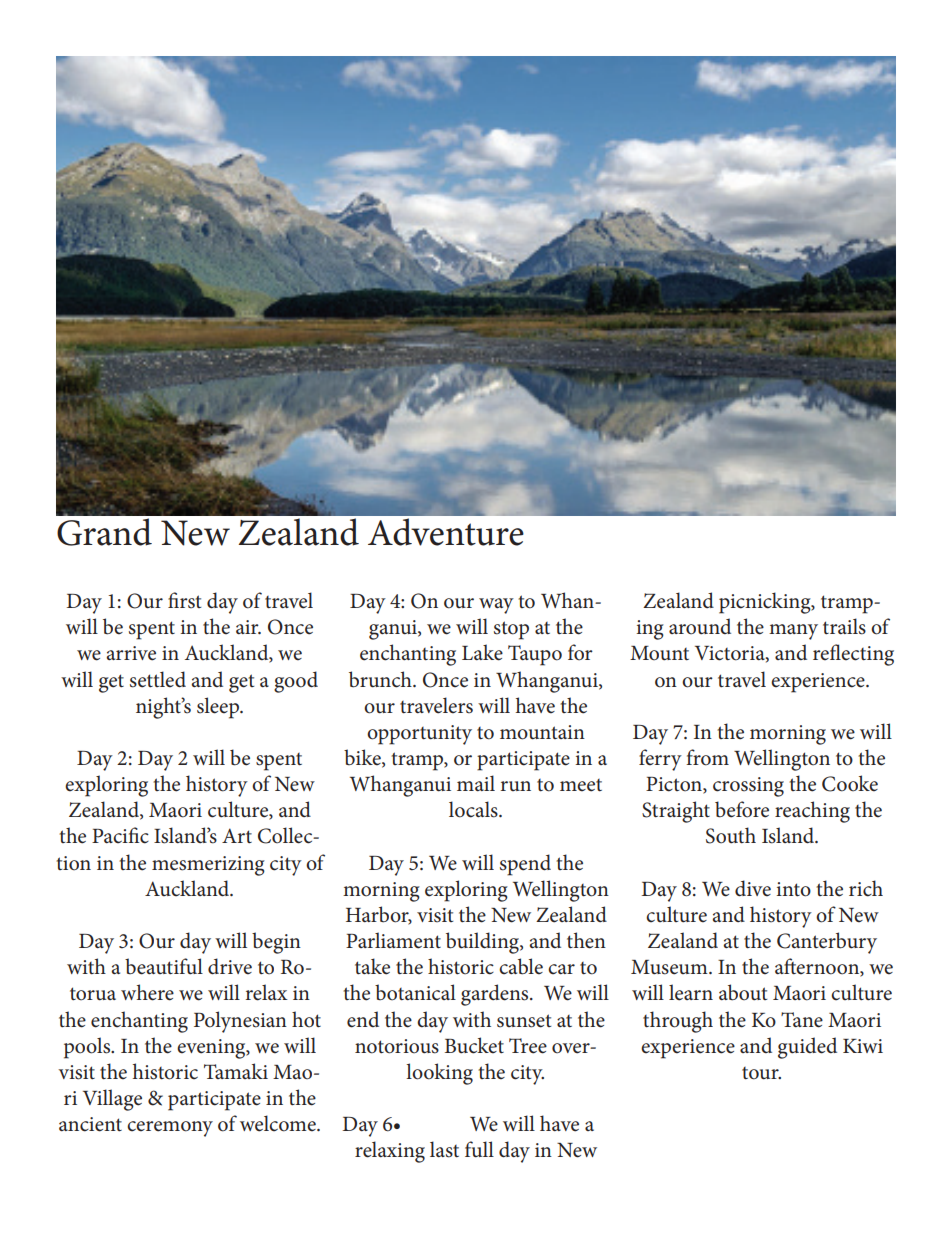 The width and height of the document is (952, 1233). What do you see at coordinates (164, 966) in the document?
I see `beautiful` at bounding box center [164, 966].
